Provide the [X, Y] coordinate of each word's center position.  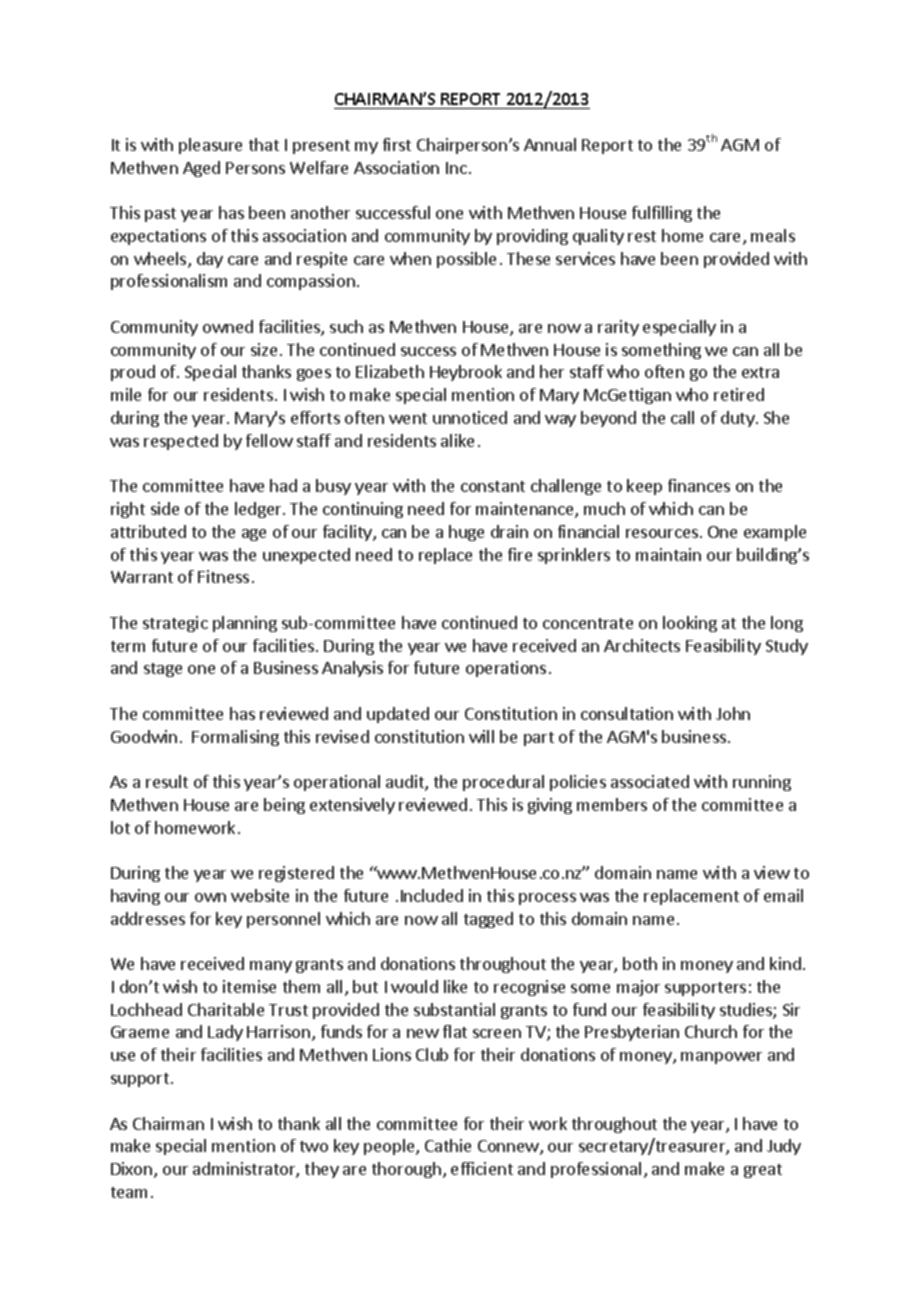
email [783, 895]
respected [181, 442]
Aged [201, 169]
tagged [488, 920]
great [763, 1171]
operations [506, 669]
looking [690, 624]
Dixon [133, 1170]
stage [163, 670]
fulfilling [662, 214]
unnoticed [470, 417]
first [397, 144]
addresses [148, 918]
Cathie [448, 1145]
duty [739, 419]
